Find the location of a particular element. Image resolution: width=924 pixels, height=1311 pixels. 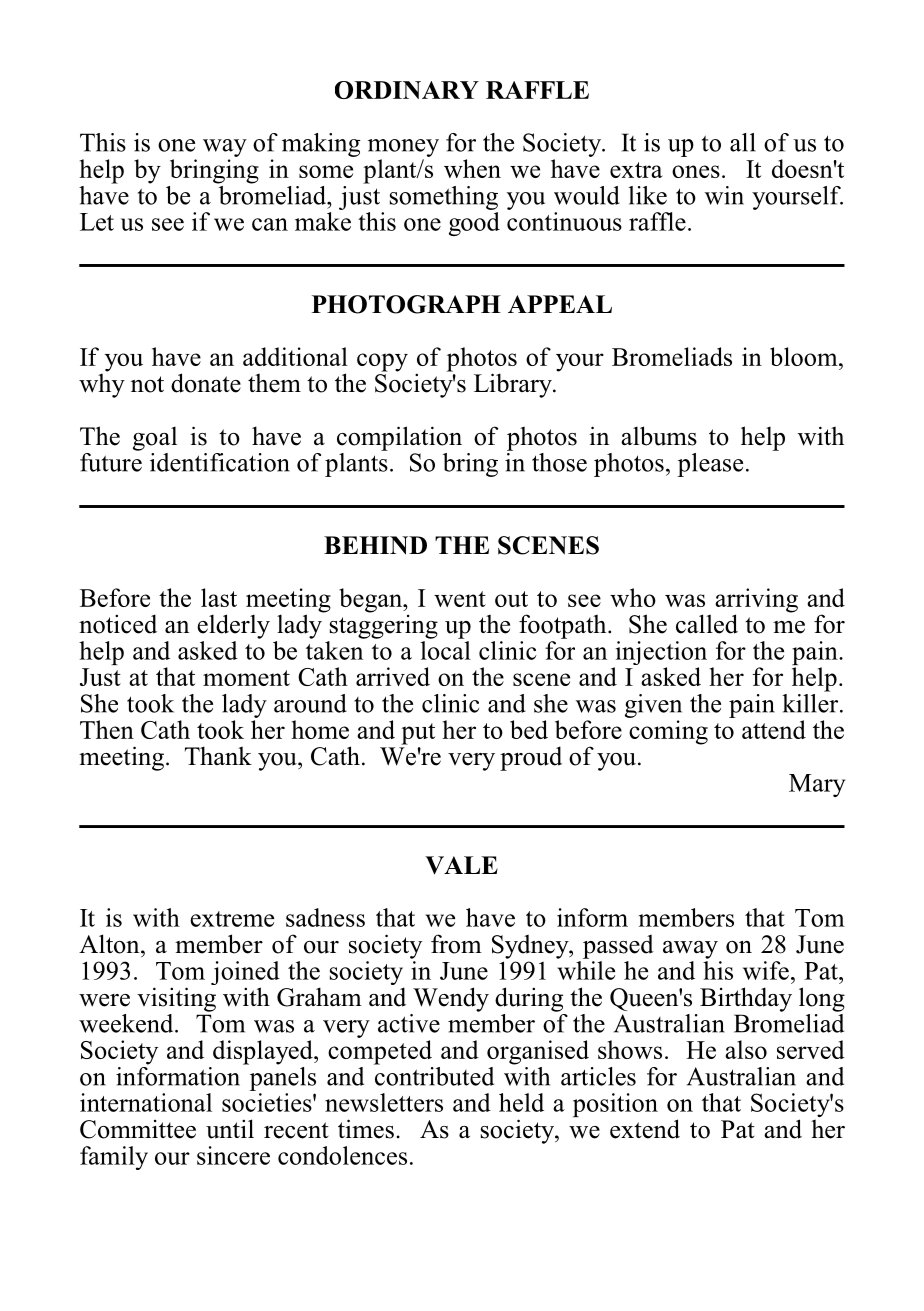

Mary is located at coordinates (817, 785).
